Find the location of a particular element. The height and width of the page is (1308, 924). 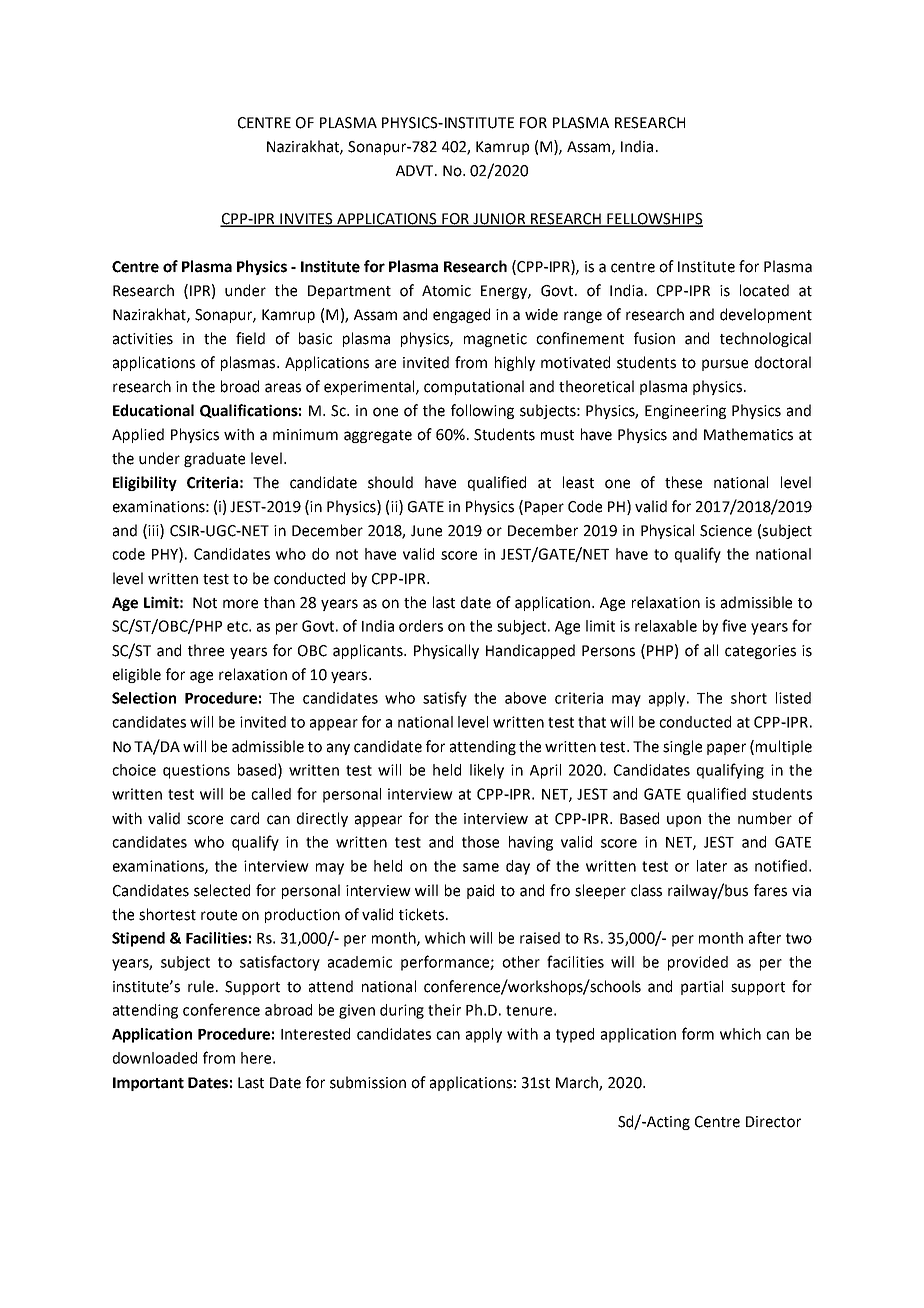

categories is located at coordinates (760, 652).
